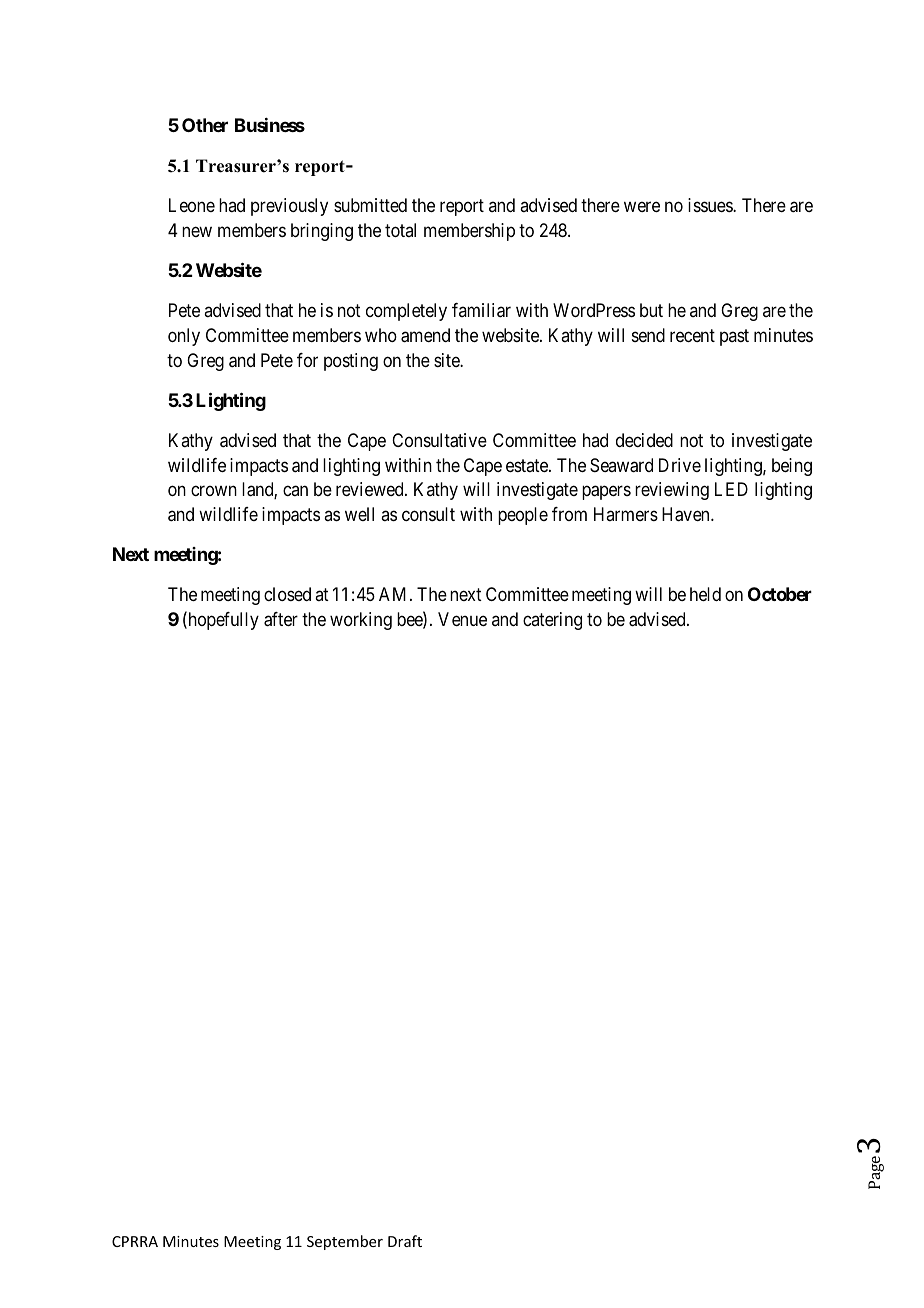 Image resolution: width=924 pixels, height=1308 pixels. What do you see at coordinates (295, 491) in the image?
I see `can` at bounding box center [295, 491].
